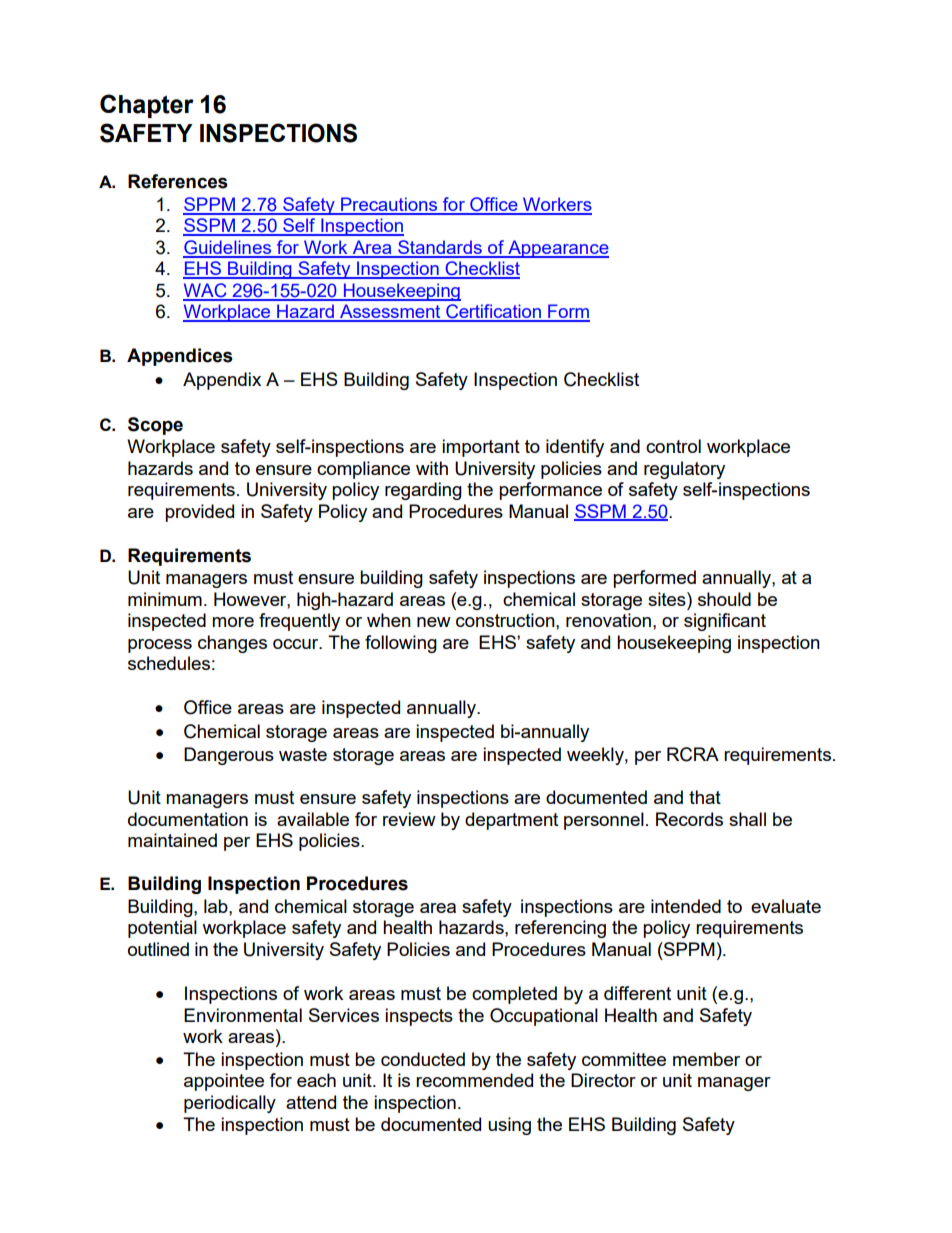  I want to click on Precautions, so click(389, 205).
